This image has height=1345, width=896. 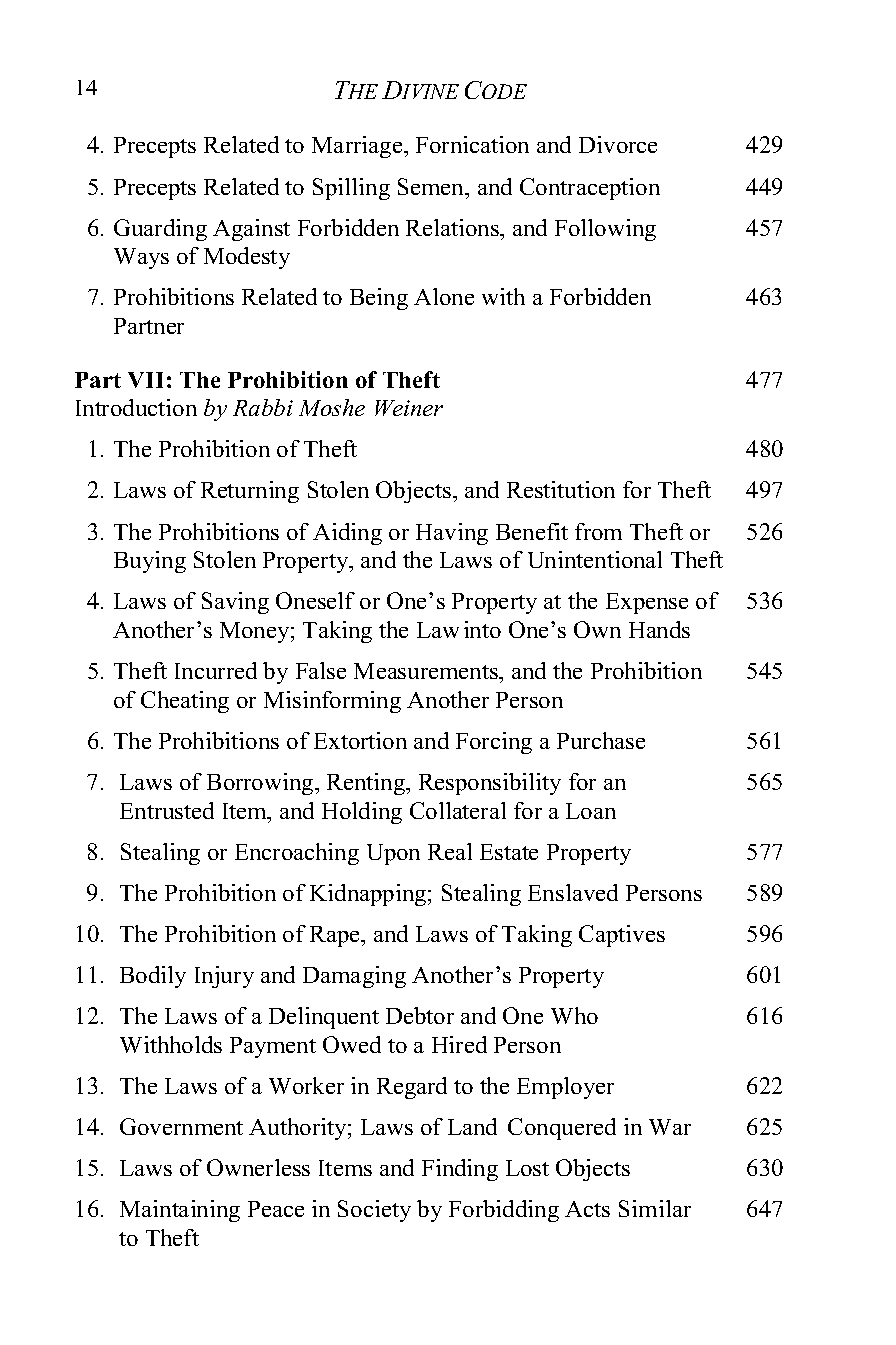 I want to click on Semen, so click(x=432, y=186).
